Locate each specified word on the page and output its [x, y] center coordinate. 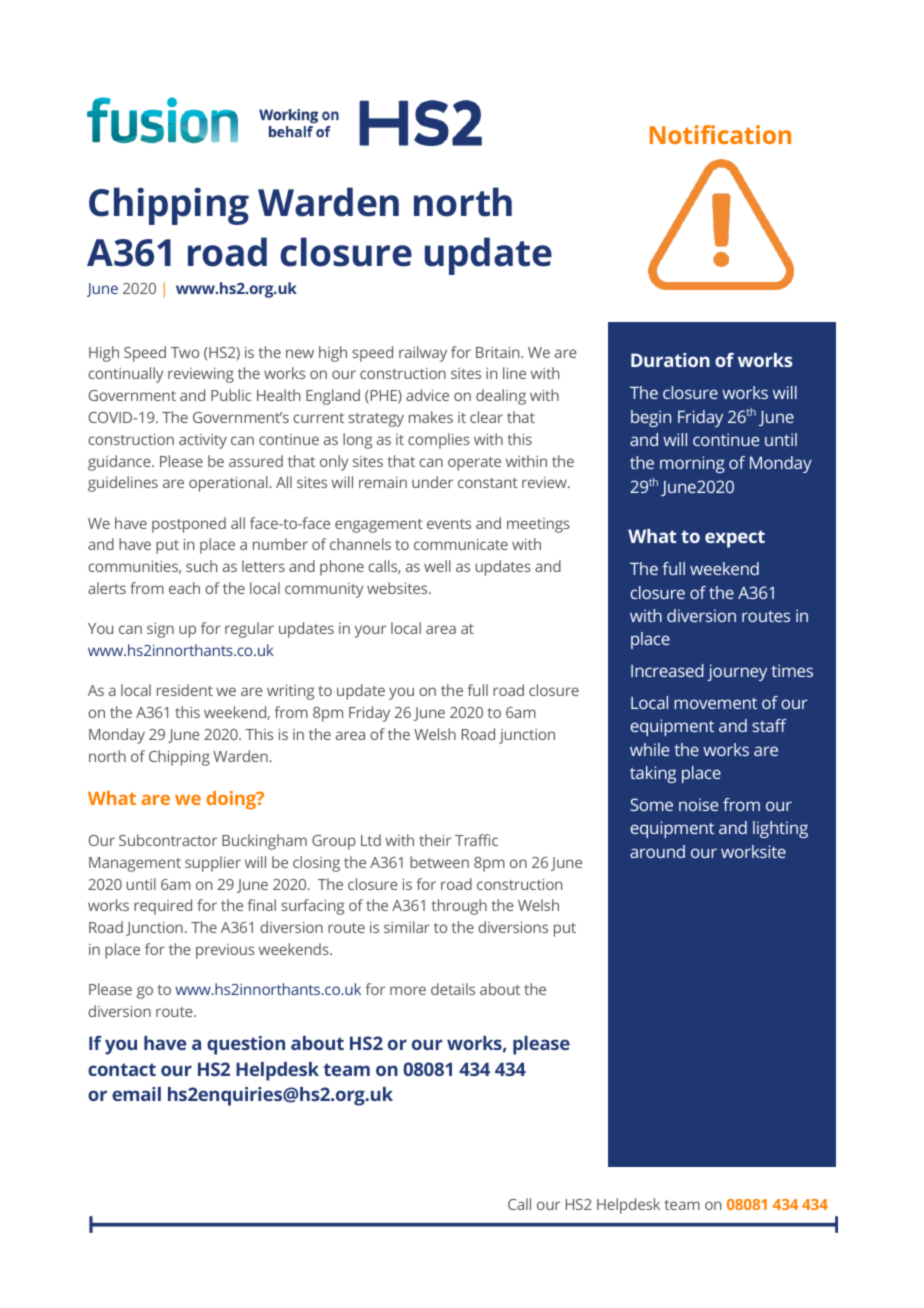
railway [423, 354]
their [435, 840]
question [246, 1045]
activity [203, 441]
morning [692, 464]
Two [185, 352]
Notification [720, 134]
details [453, 989]
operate [474, 464]
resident [185, 690]
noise [698, 804]
